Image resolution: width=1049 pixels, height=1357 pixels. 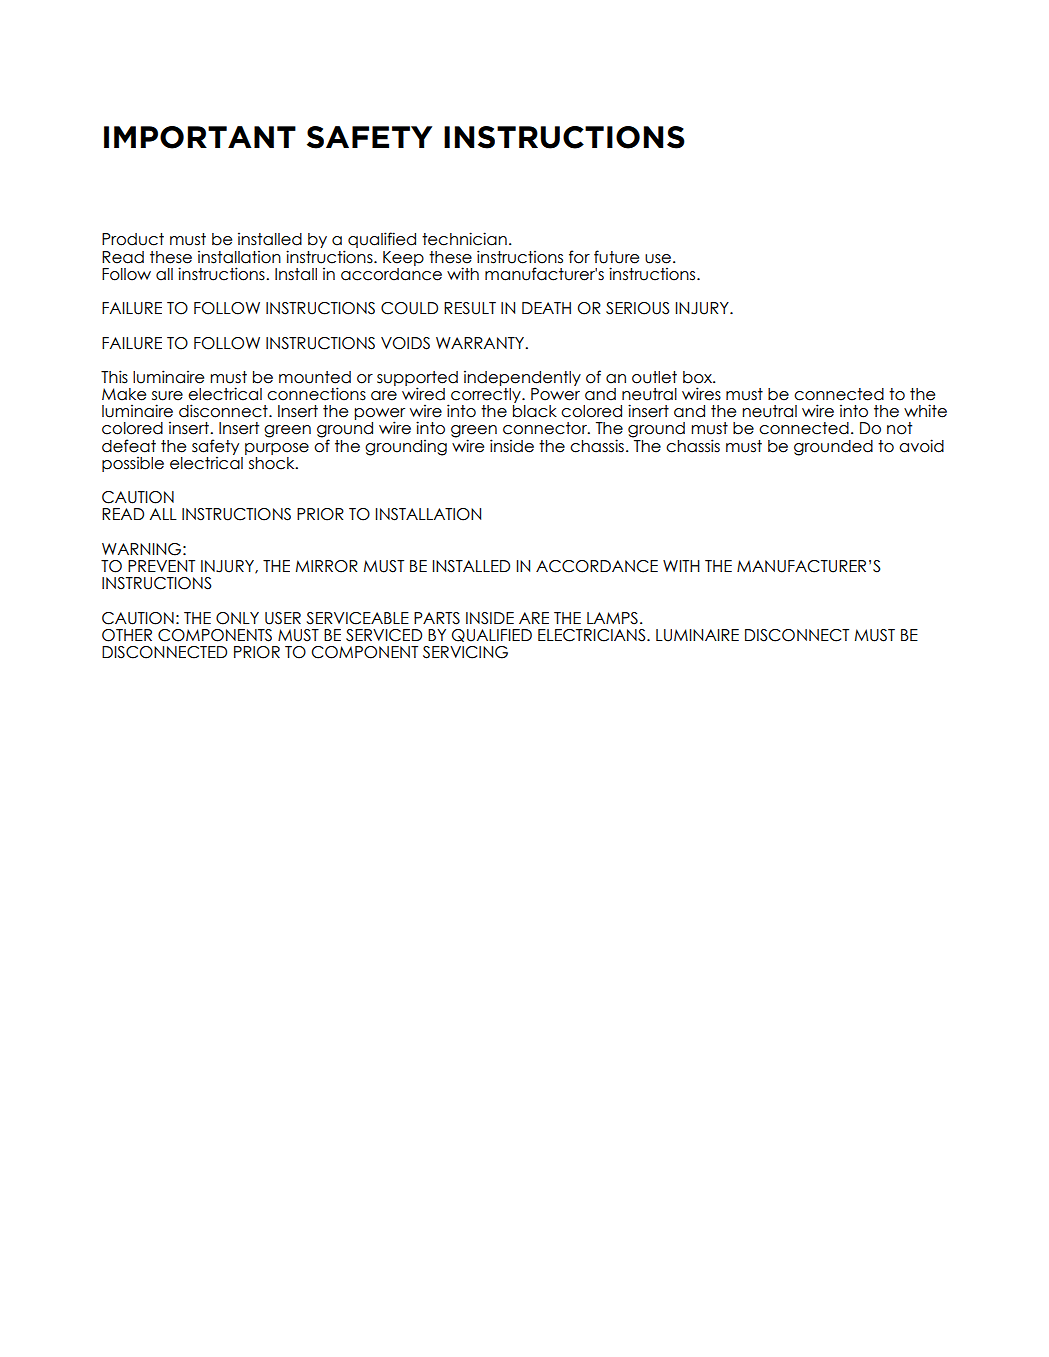 What do you see at coordinates (465, 652) in the document?
I see `SERVICING` at bounding box center [465, 652].
